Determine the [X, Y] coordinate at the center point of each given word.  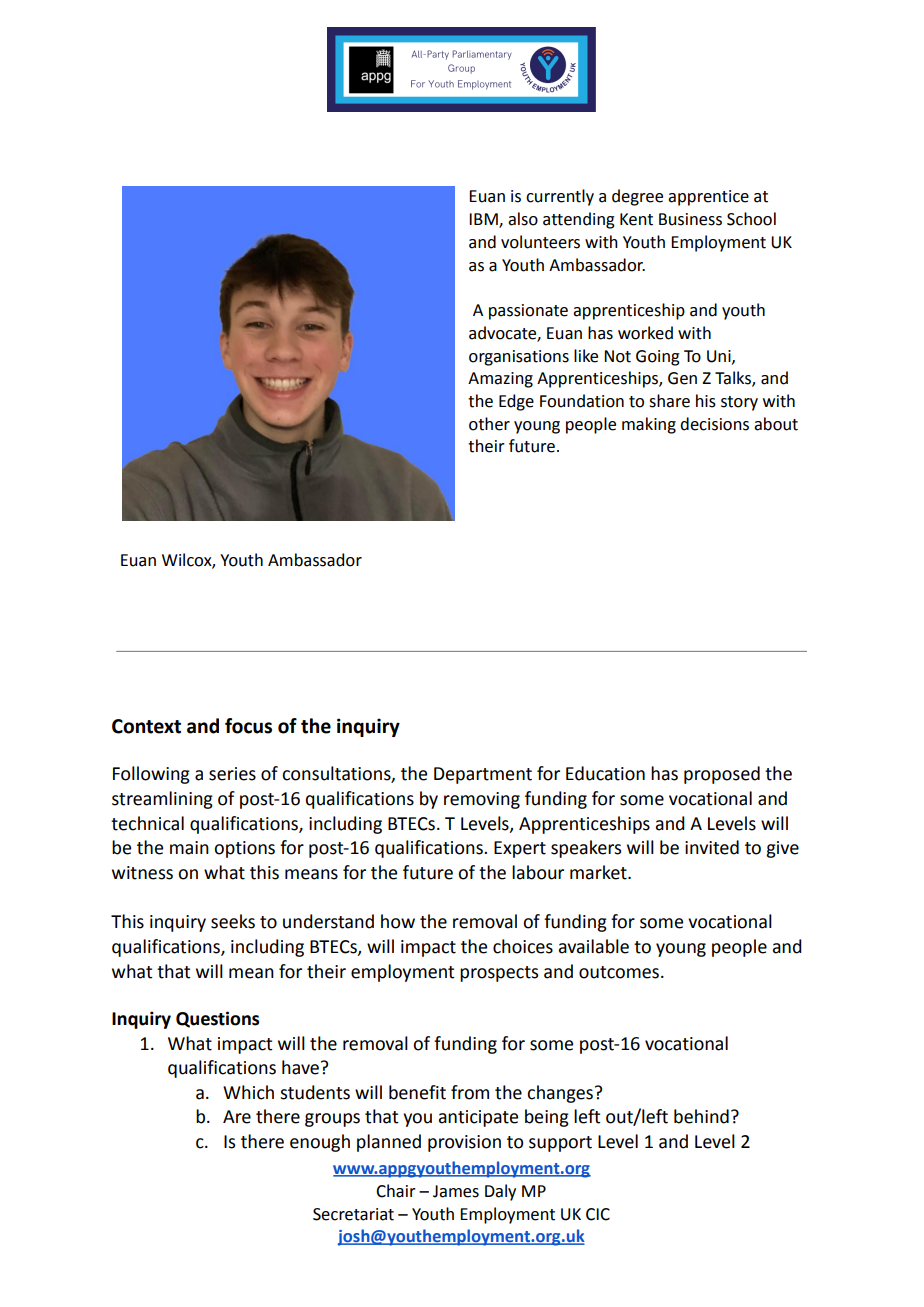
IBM [484, 220]
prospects [499, 974]
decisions [714, 424]
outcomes [619, 972]
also [523, 219]
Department [483, 775]
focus [248, 726]
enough [320, 1143]
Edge [516, 402]
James [456, 1191]
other [489, 424]
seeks [233, 921]
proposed [722, 775]
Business [690, 219]
